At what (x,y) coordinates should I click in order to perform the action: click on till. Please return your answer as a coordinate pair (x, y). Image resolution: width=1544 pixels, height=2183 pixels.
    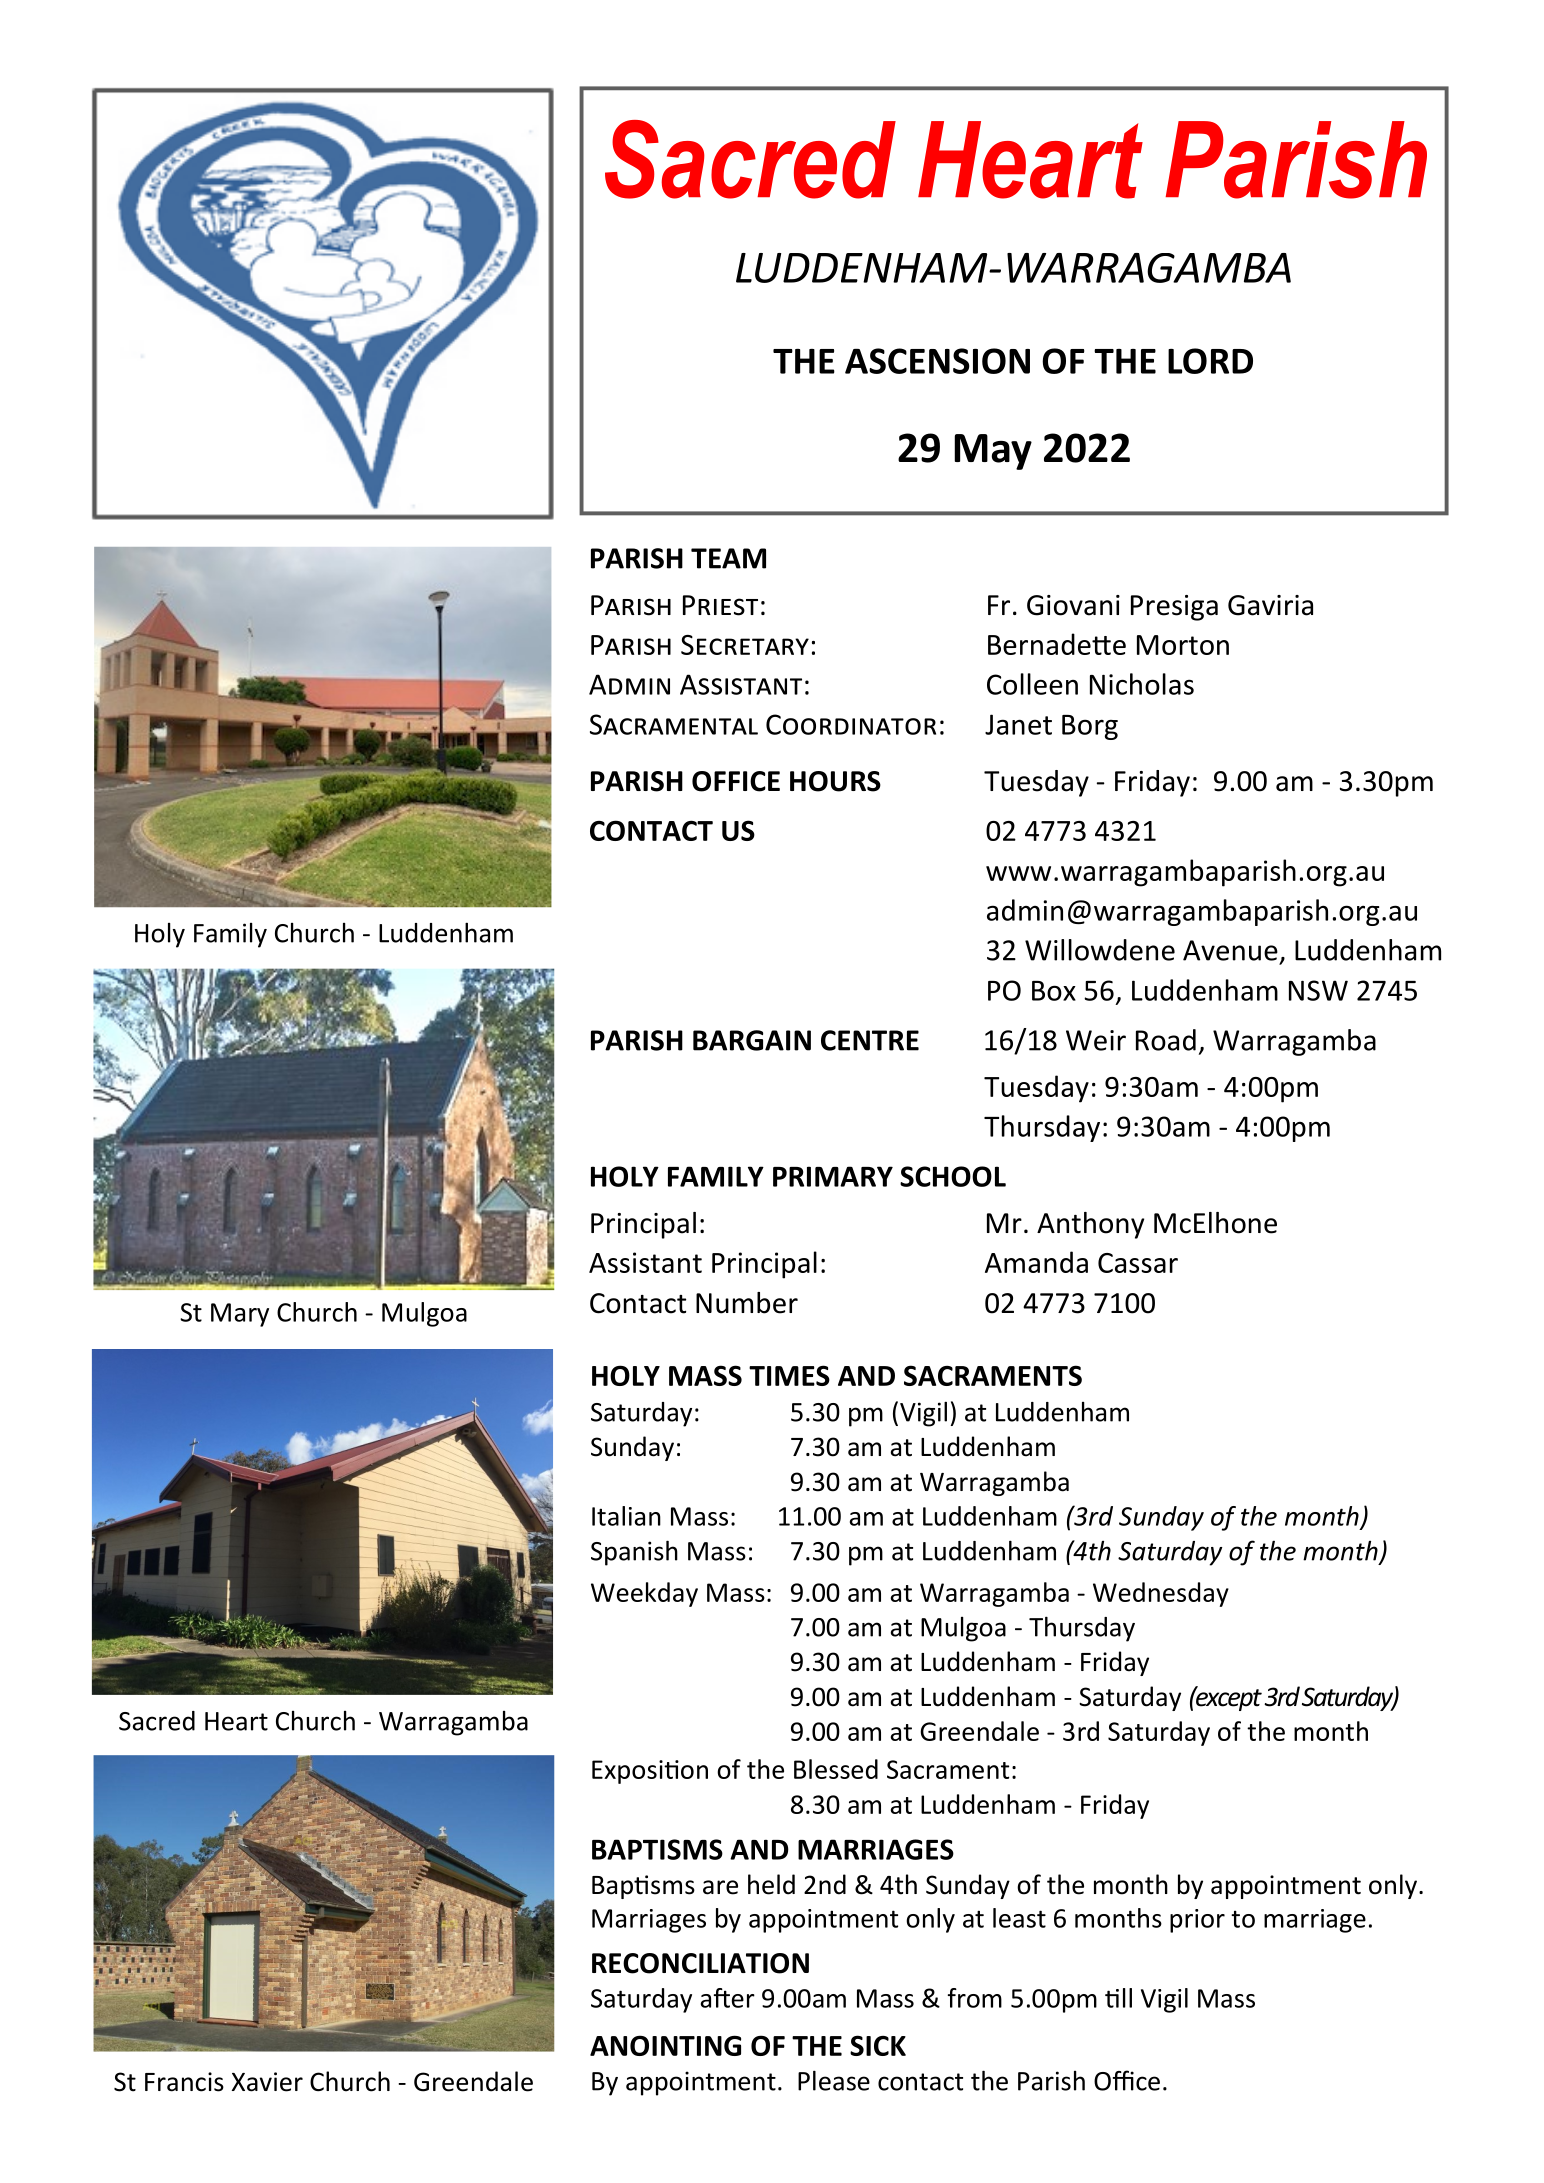
    Looking at the image, I should click on (1118, 1998).
